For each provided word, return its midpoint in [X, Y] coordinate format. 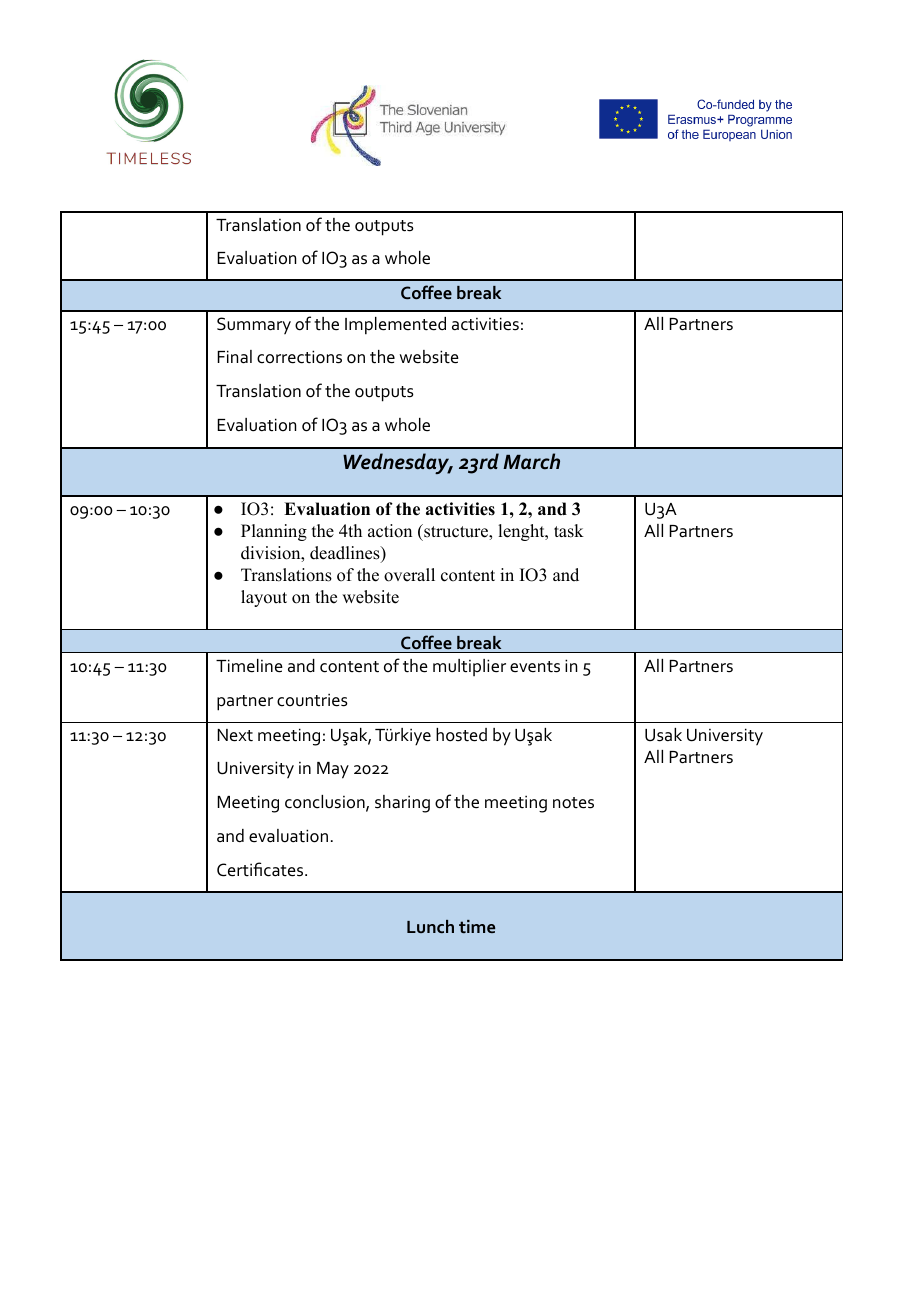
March [531, 461]
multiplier [469, 667]
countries [312, 700]
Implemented [395, 326]
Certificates [261, 869]
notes [573, 803]
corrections [299, 357]
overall [409, 575]
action [390, 531]
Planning [274, 532]
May [333, 770]
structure [456, 531]
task [569, 531]
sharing [402, 804]
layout [264, 598]
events [535, 667]
